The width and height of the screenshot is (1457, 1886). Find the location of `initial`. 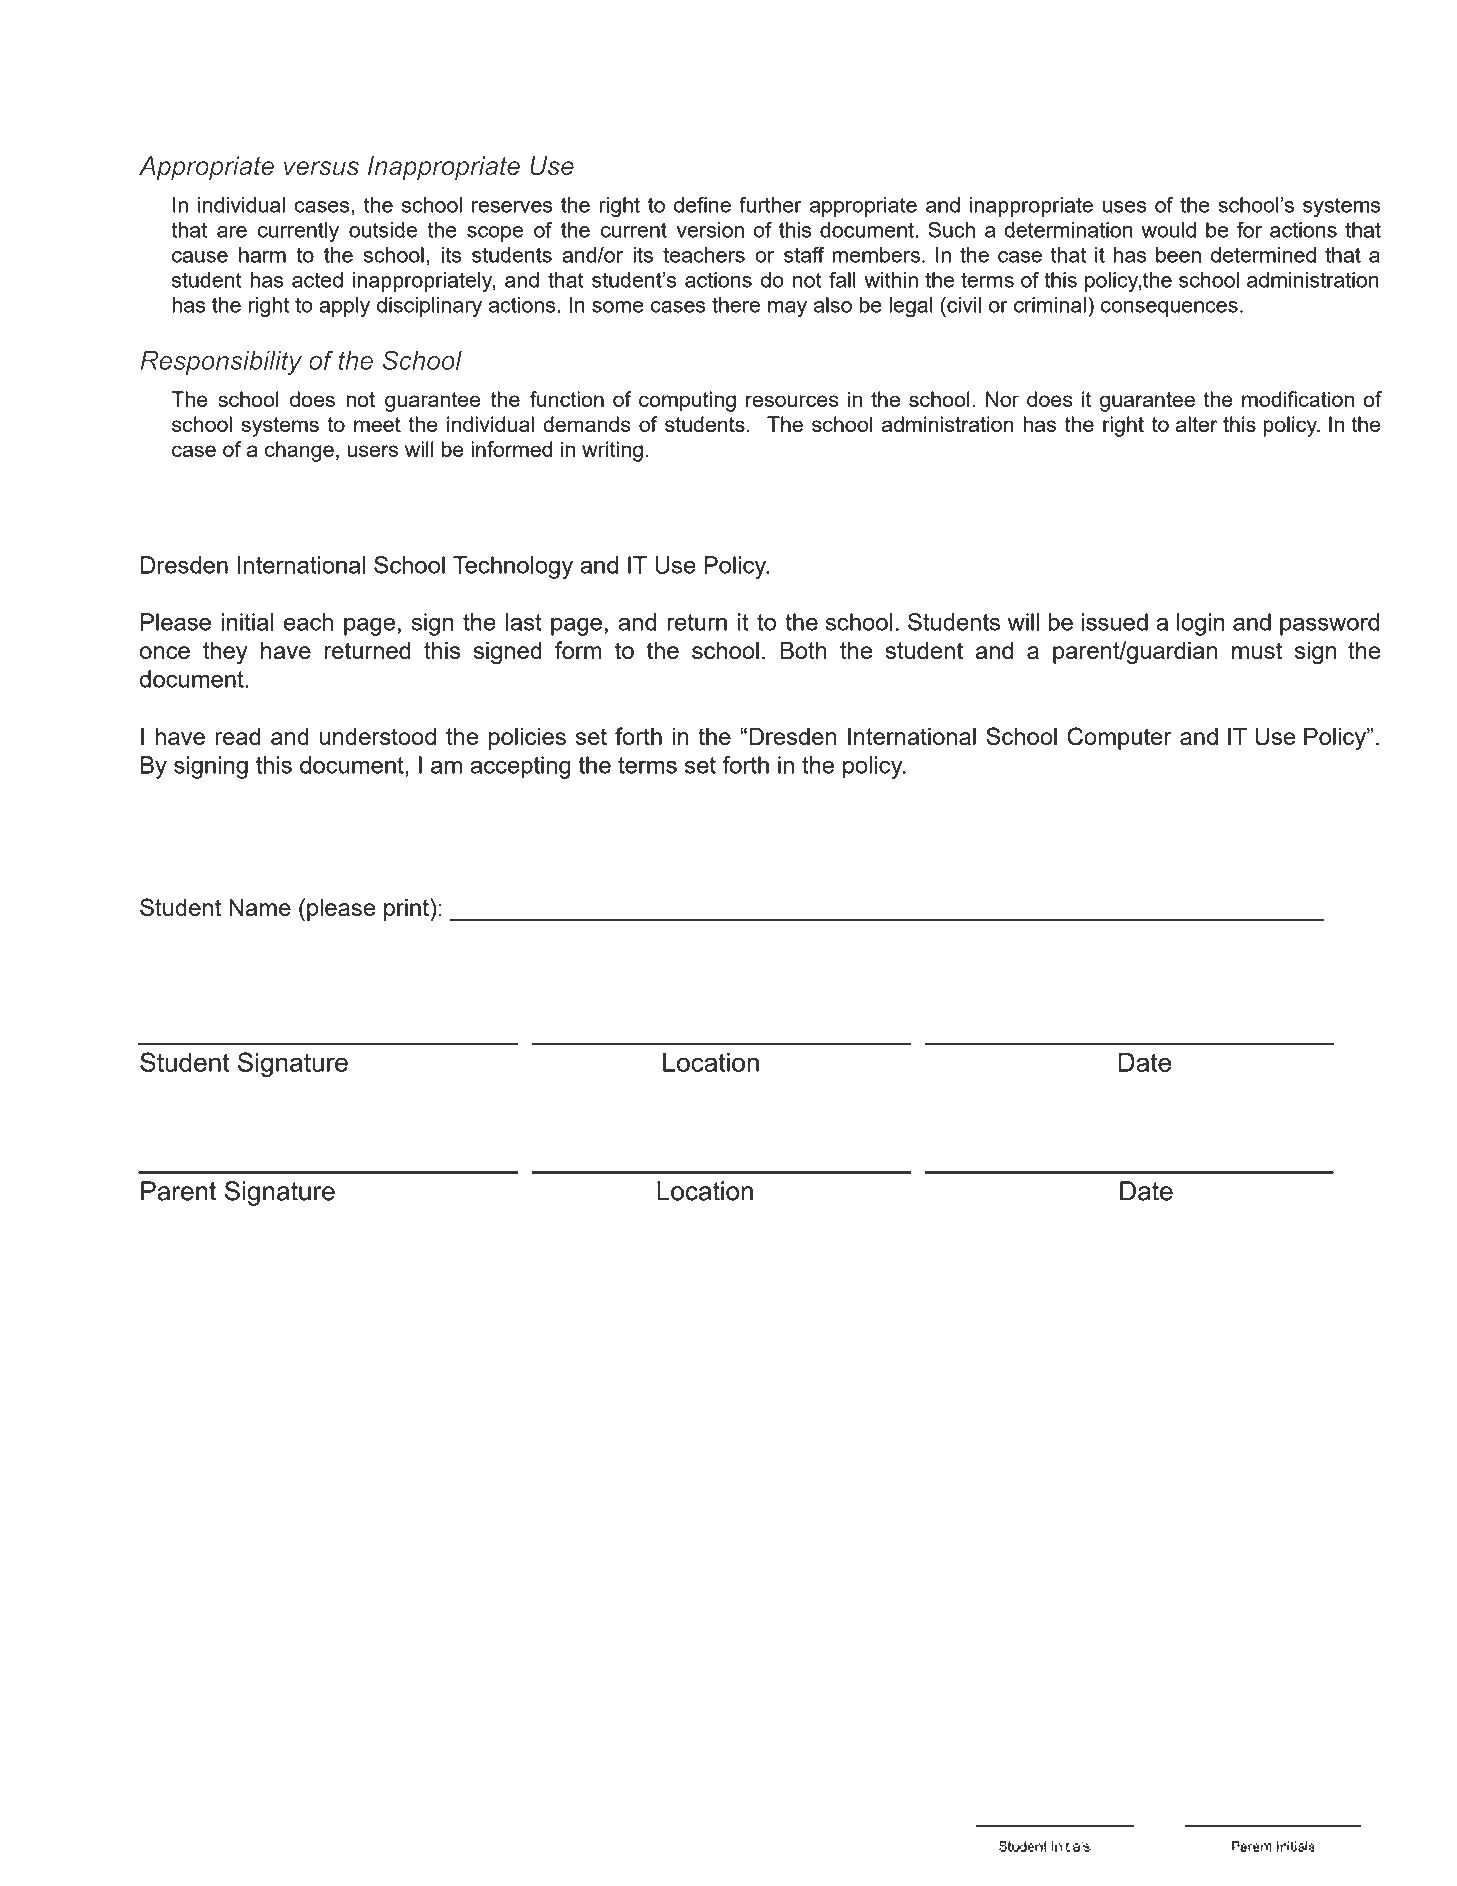

initial is located at coordinates (247, 622).
